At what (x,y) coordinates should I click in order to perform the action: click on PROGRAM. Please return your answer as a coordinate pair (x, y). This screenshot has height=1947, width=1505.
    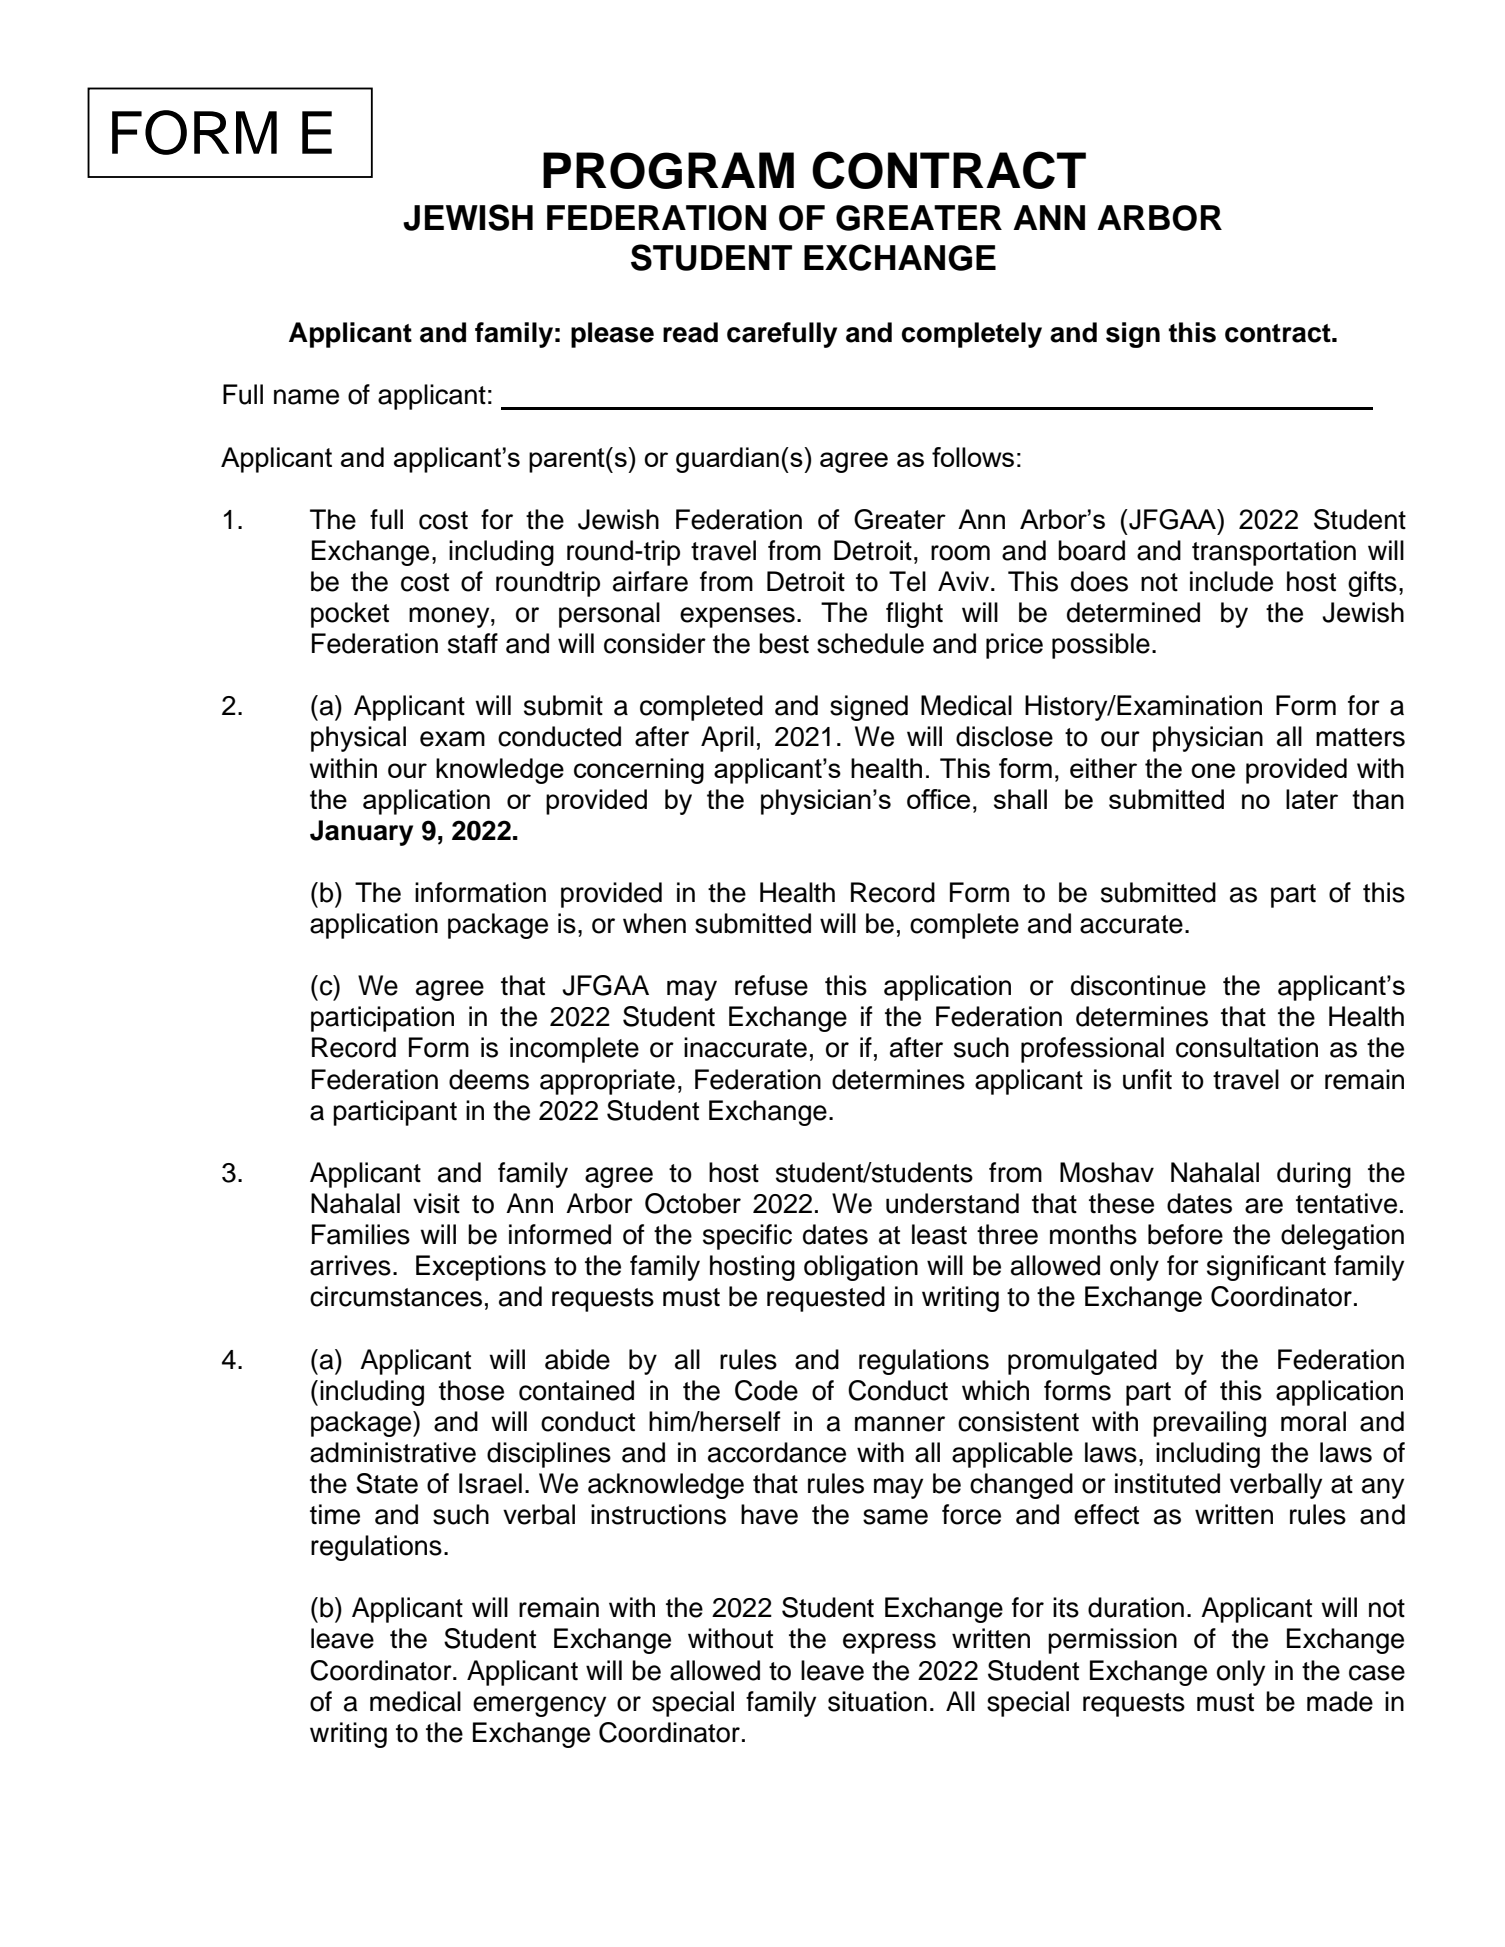
    Looking at the image, I should click on (668, 170).
